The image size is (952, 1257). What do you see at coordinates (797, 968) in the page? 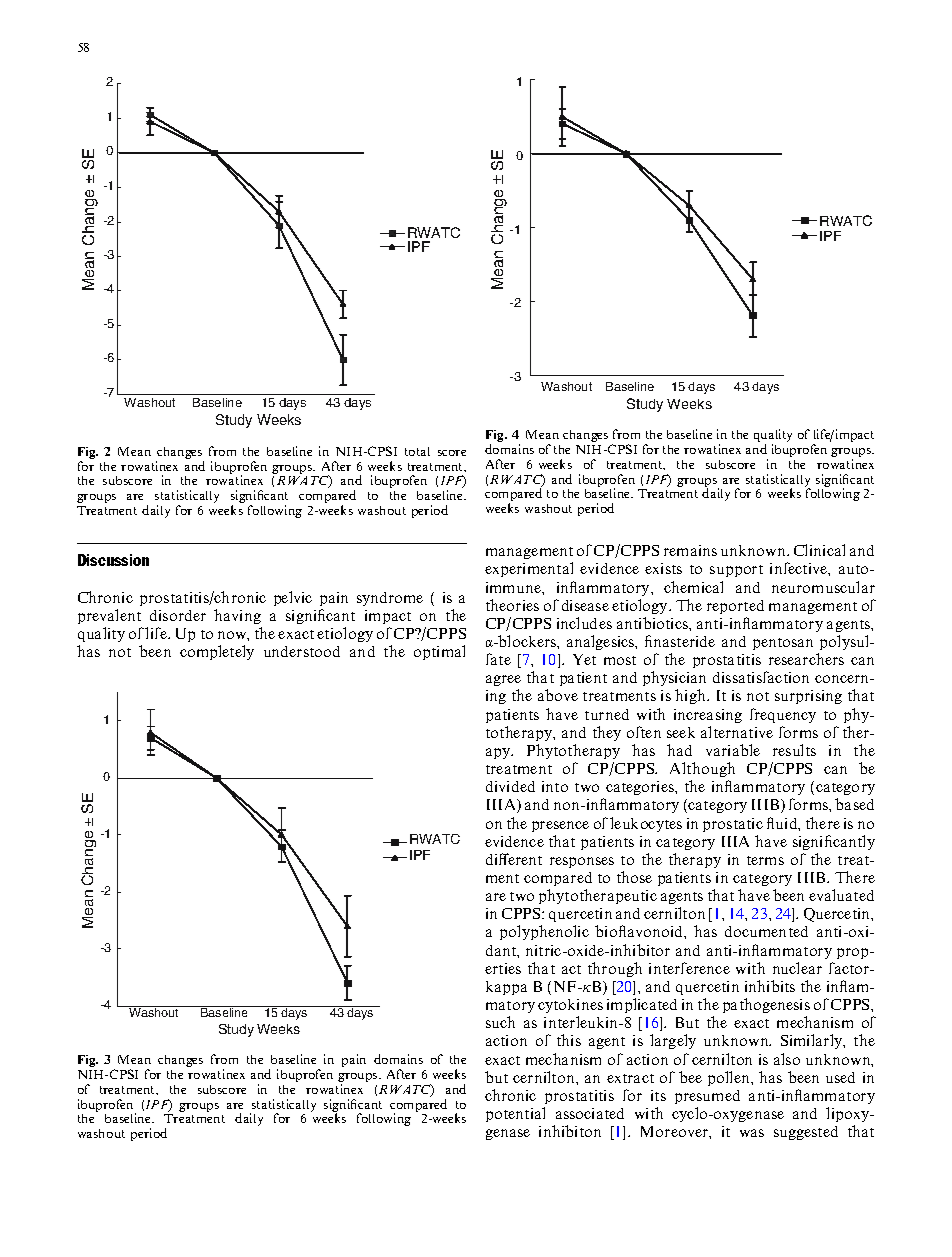
I see `nuclear` at bounding box center [797, 968].
